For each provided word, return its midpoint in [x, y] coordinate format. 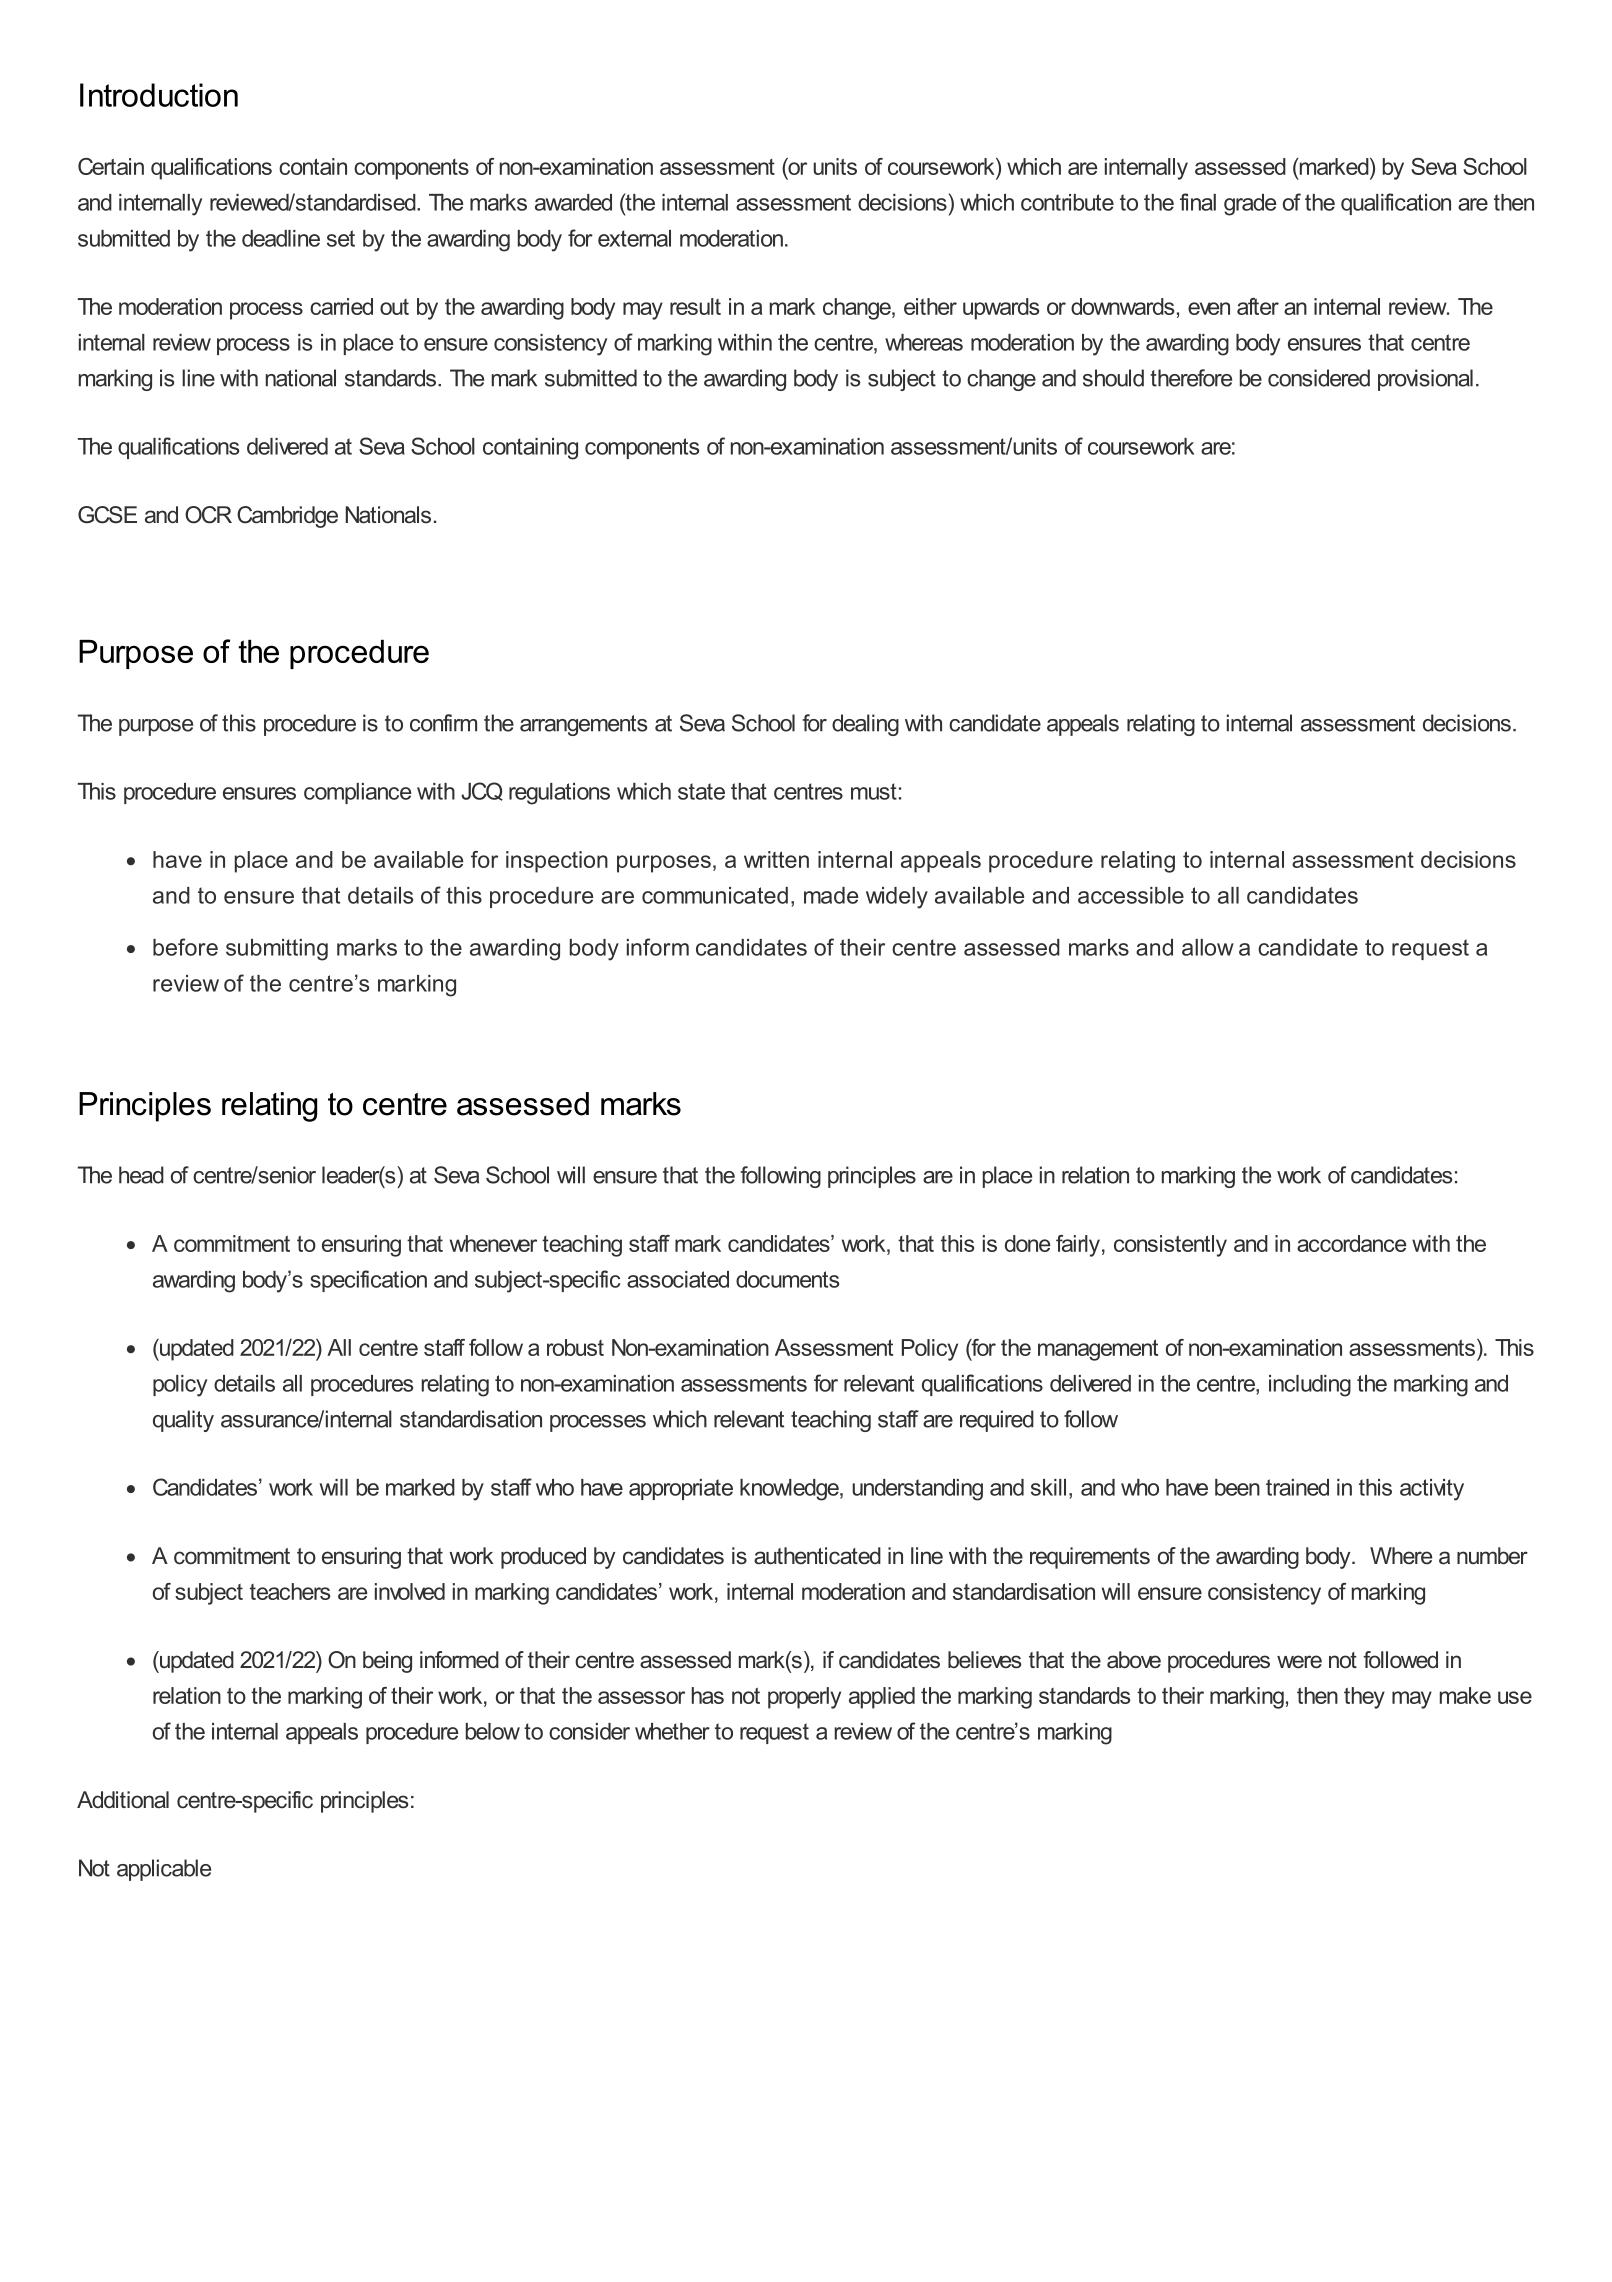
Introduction [159, 95]
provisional [1425, 380]
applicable [164, 1870]
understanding [917, 1490]
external [634, 238]
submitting [277, 950]
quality [183, 1421]
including [1310, 1386]
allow [1208, 947]
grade [1250, 205]
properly [804, 1698]
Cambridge [287, 517]
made [831, 895]
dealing [865, 725]
